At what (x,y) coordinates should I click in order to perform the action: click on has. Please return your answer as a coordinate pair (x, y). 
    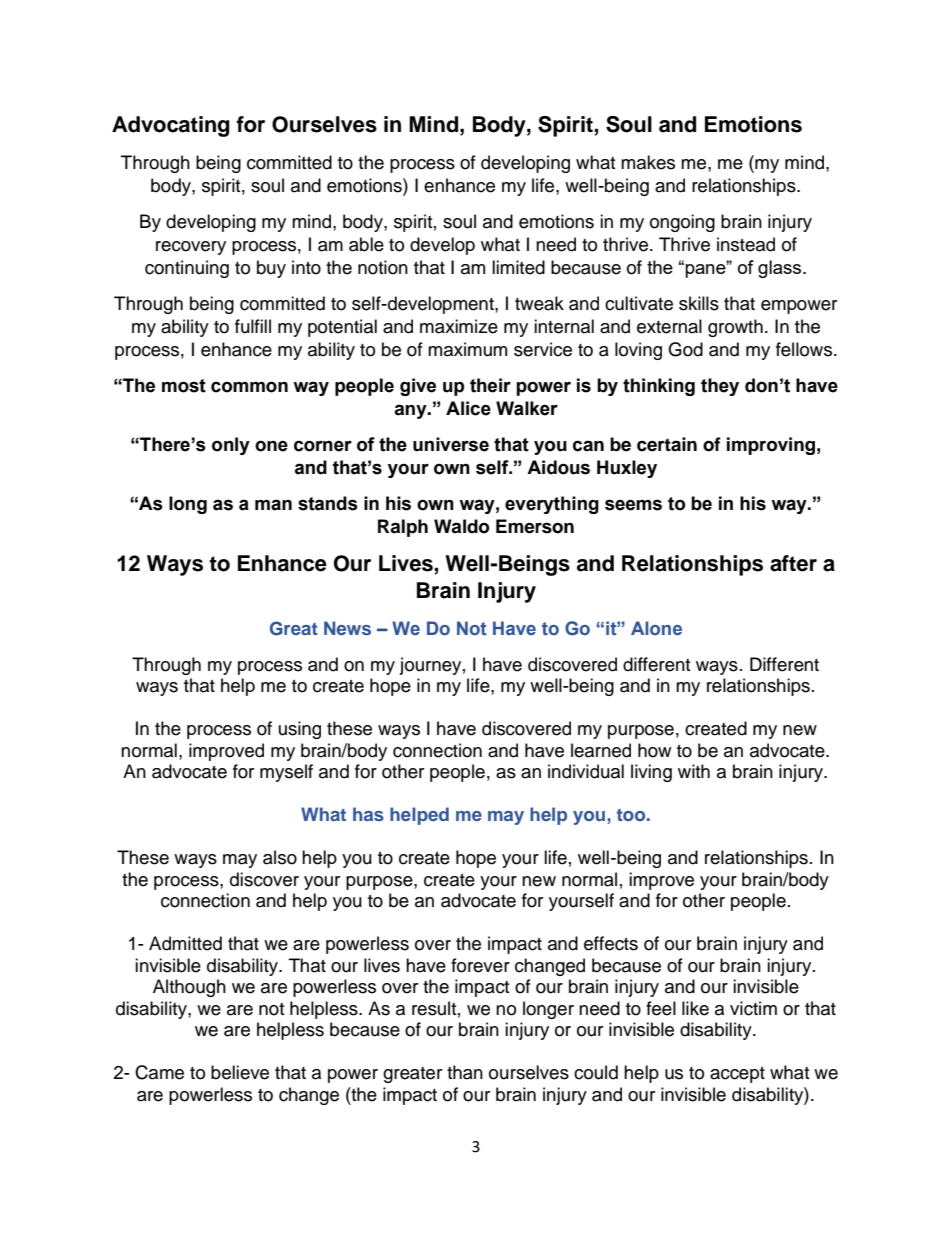
    Looking at the image, I should click on (368, 814).
